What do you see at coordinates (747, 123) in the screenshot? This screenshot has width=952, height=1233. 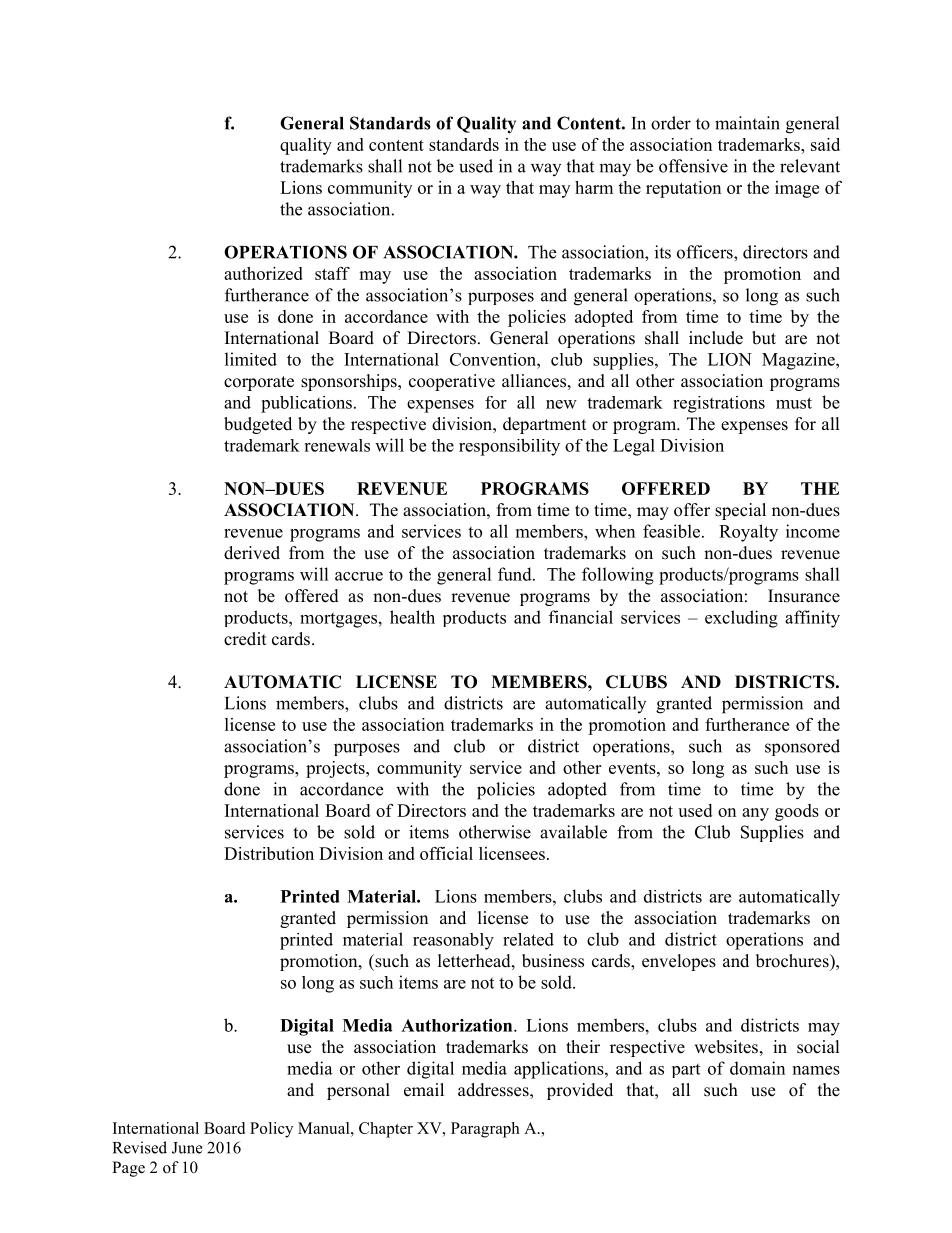 I see `maintain` at bounding box center [747, 123].
